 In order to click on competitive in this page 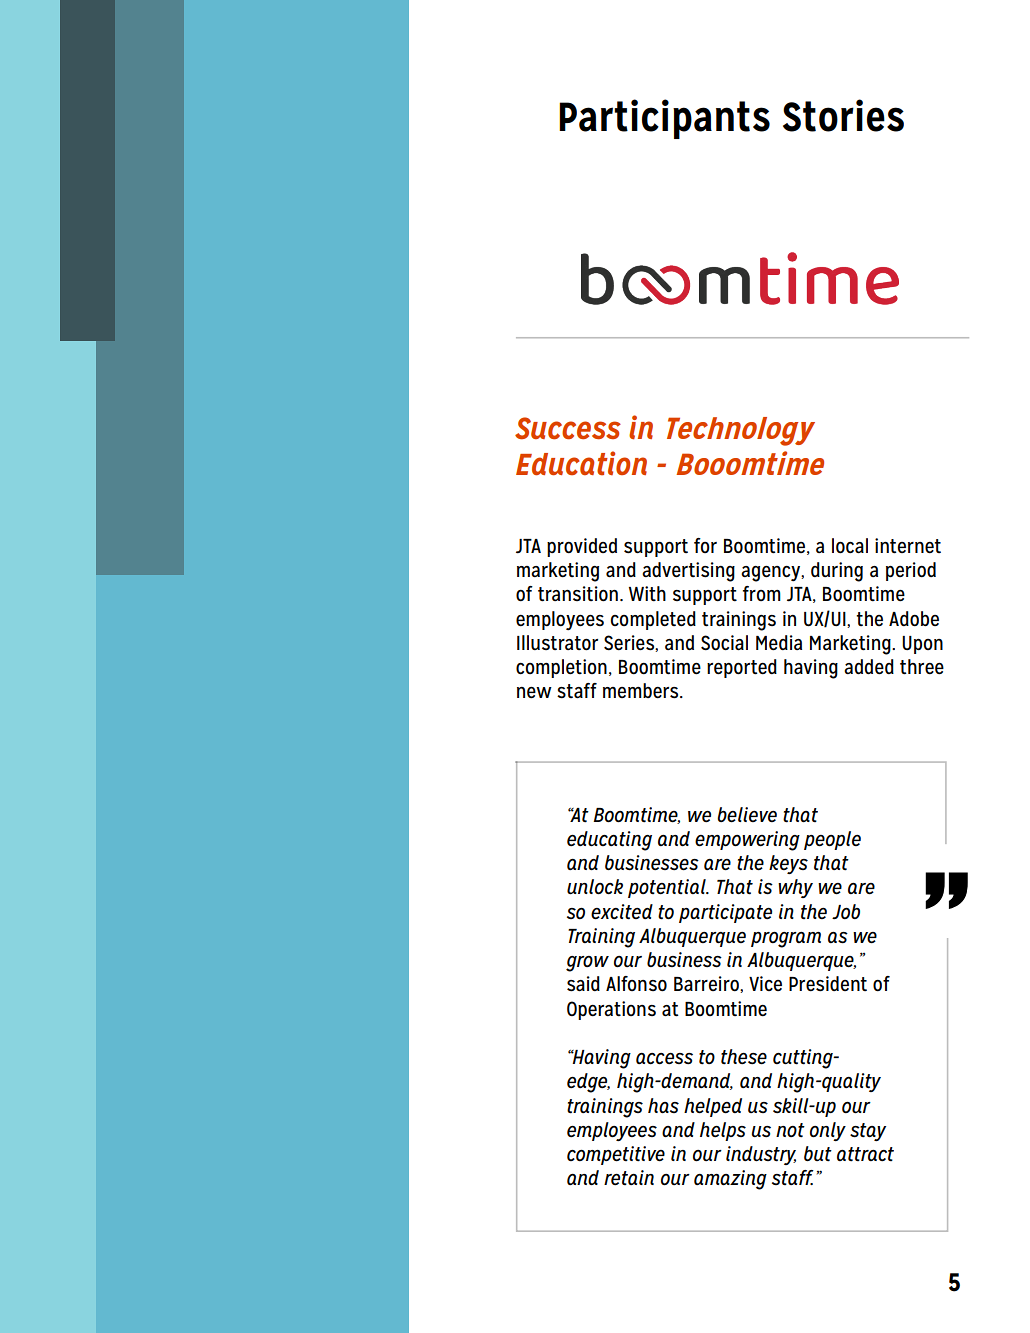, I will do `click(616, 1155)`.
